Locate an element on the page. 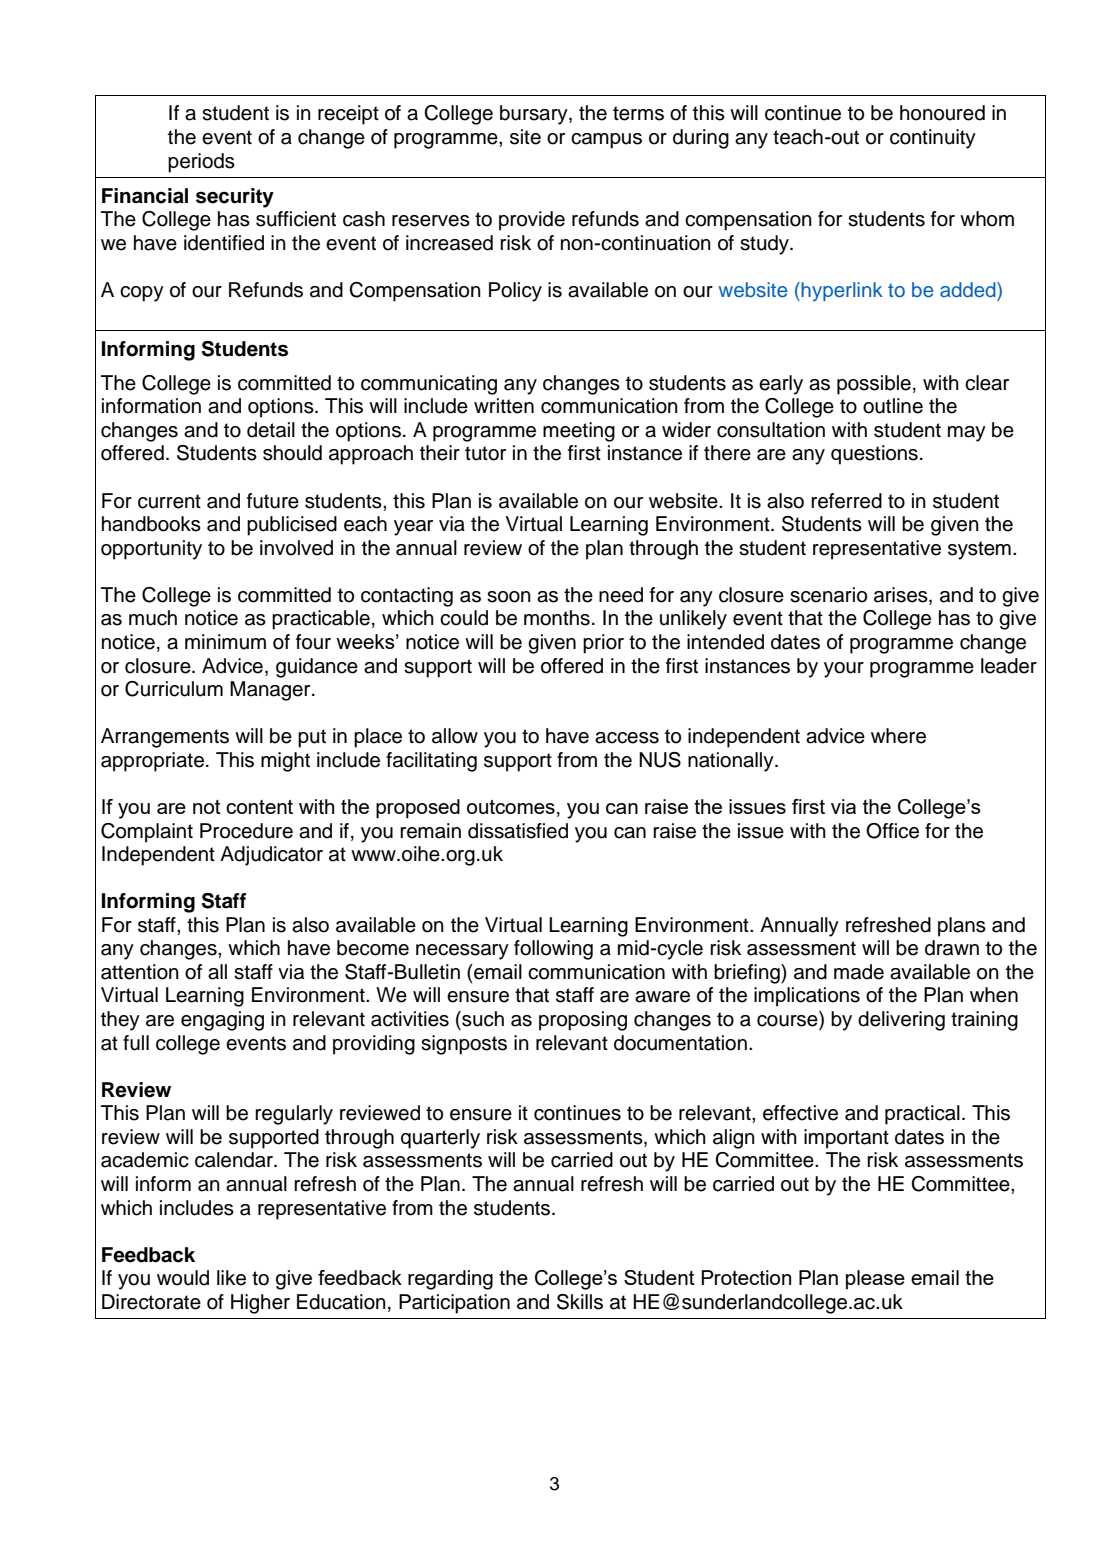 The width and height of the image is (1109, 1568). campus is located at coordinates (606, 141).
